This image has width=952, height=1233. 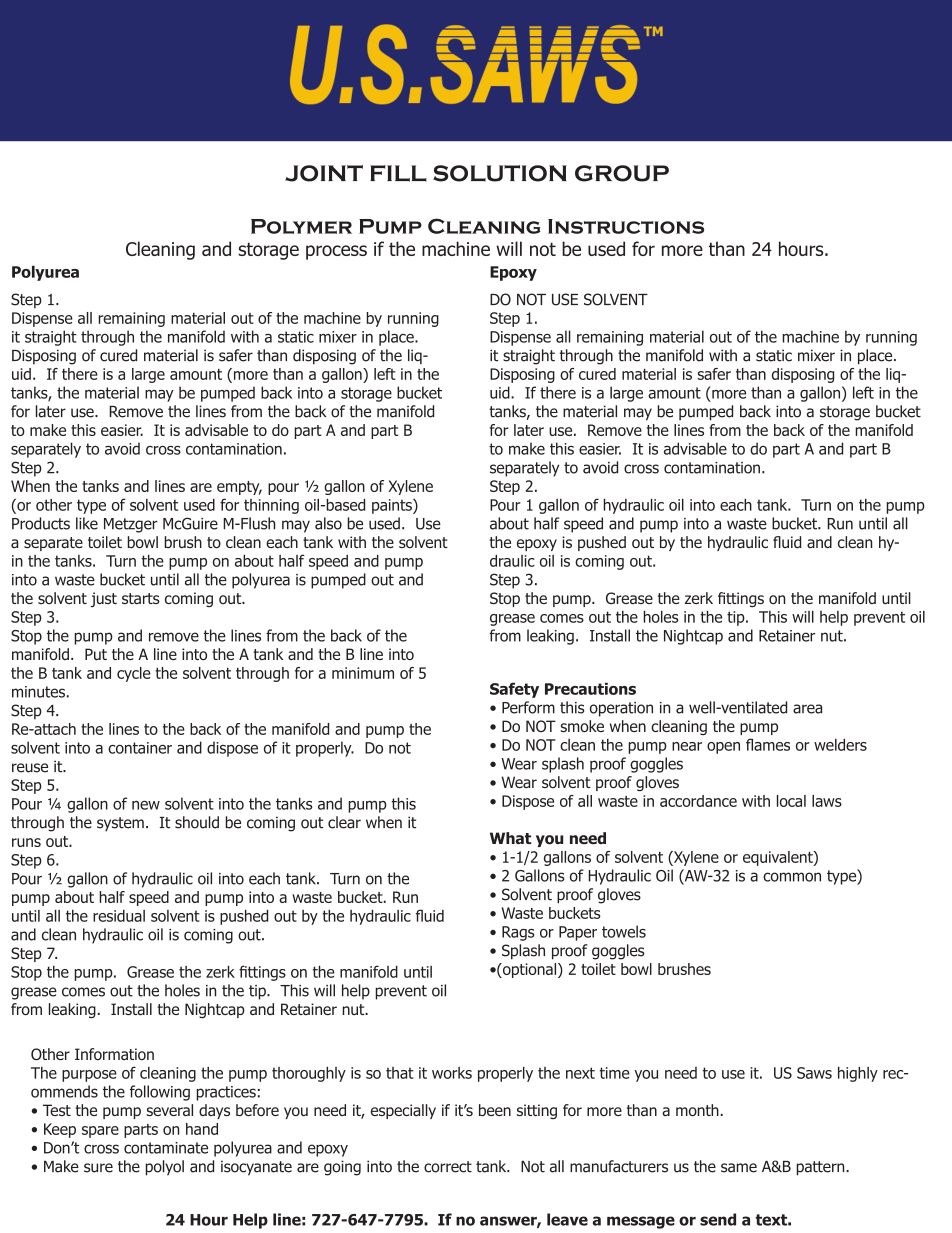 I want to click on Polymer, so click(x=301, y=226).
